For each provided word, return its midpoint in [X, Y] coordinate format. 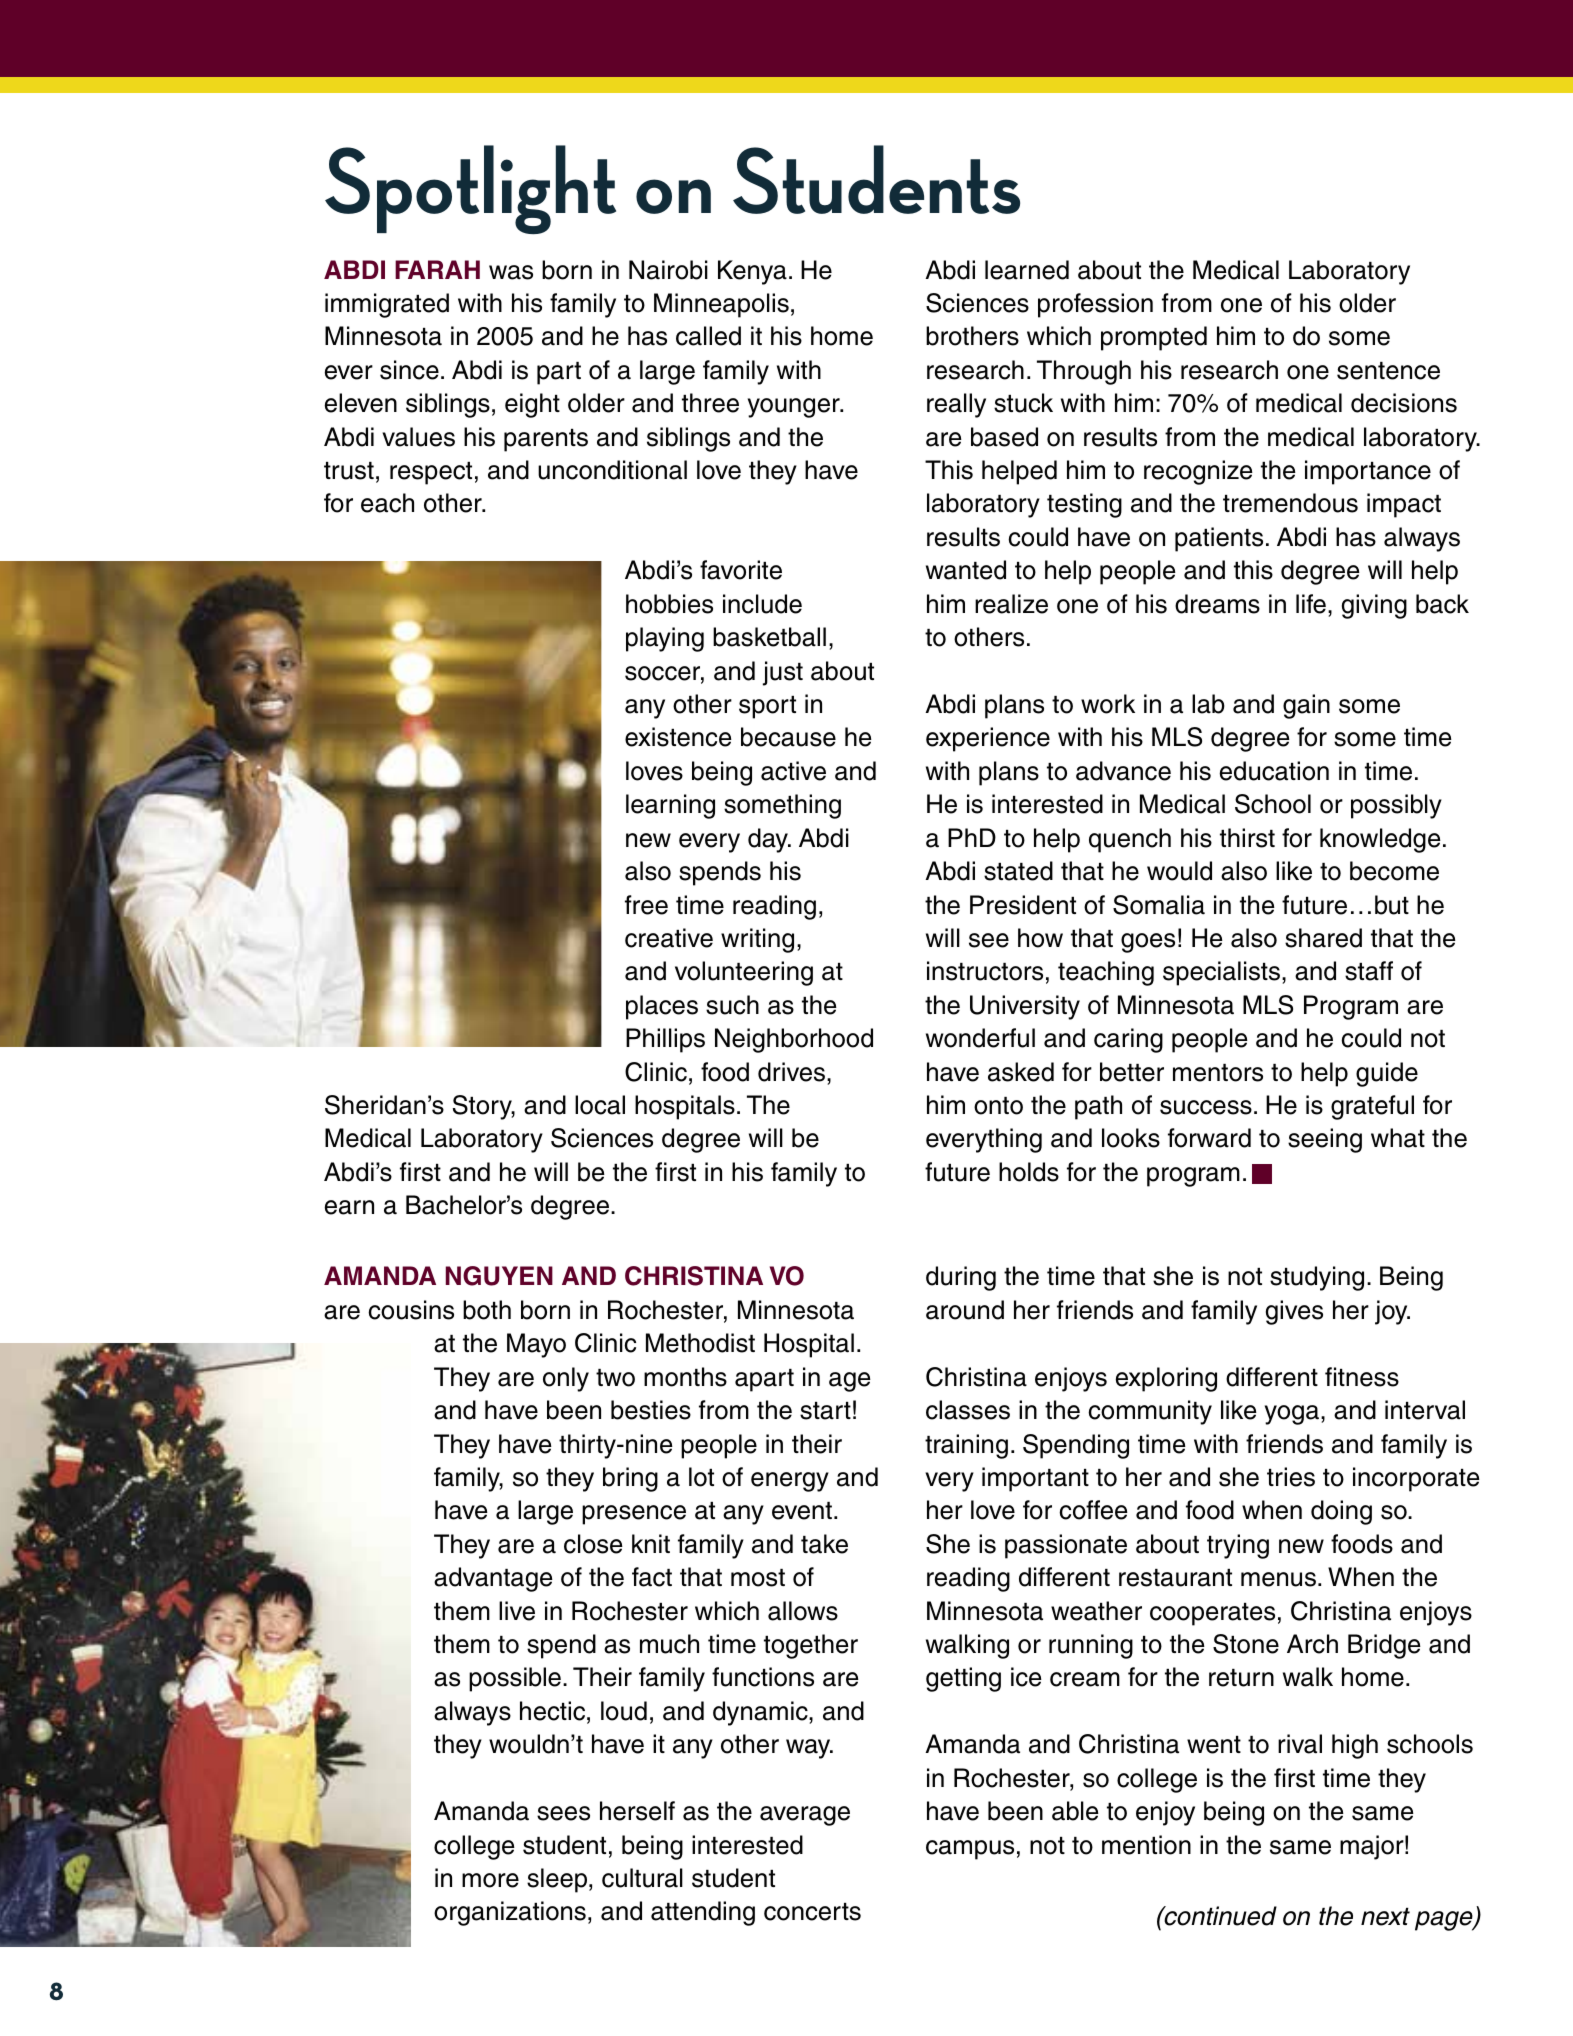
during [961, 1278]
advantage [493, 1579]
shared [1323, 938]
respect [431, 473]
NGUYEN [499, 1276]
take [824, 1544]
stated [1018, 871]
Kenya [752, 272]
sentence [1388, 371]
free [646, 905]
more [490, 1880]
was [511, 272]
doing [1341, 1512]
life [1311, 604]
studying [1317, 1278]
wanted [966, 570]
